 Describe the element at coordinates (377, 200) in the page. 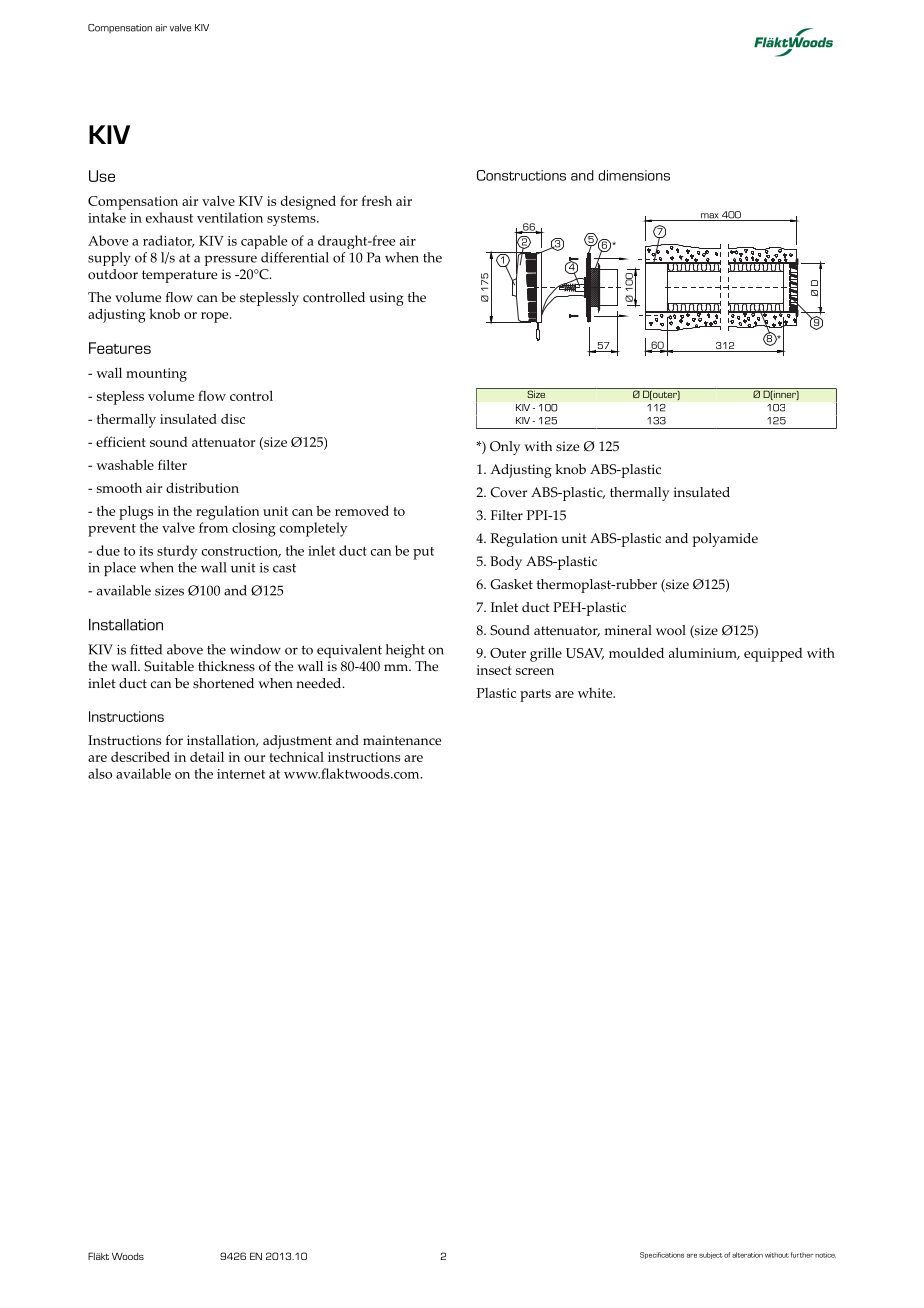

I see `fresh` at that location.
